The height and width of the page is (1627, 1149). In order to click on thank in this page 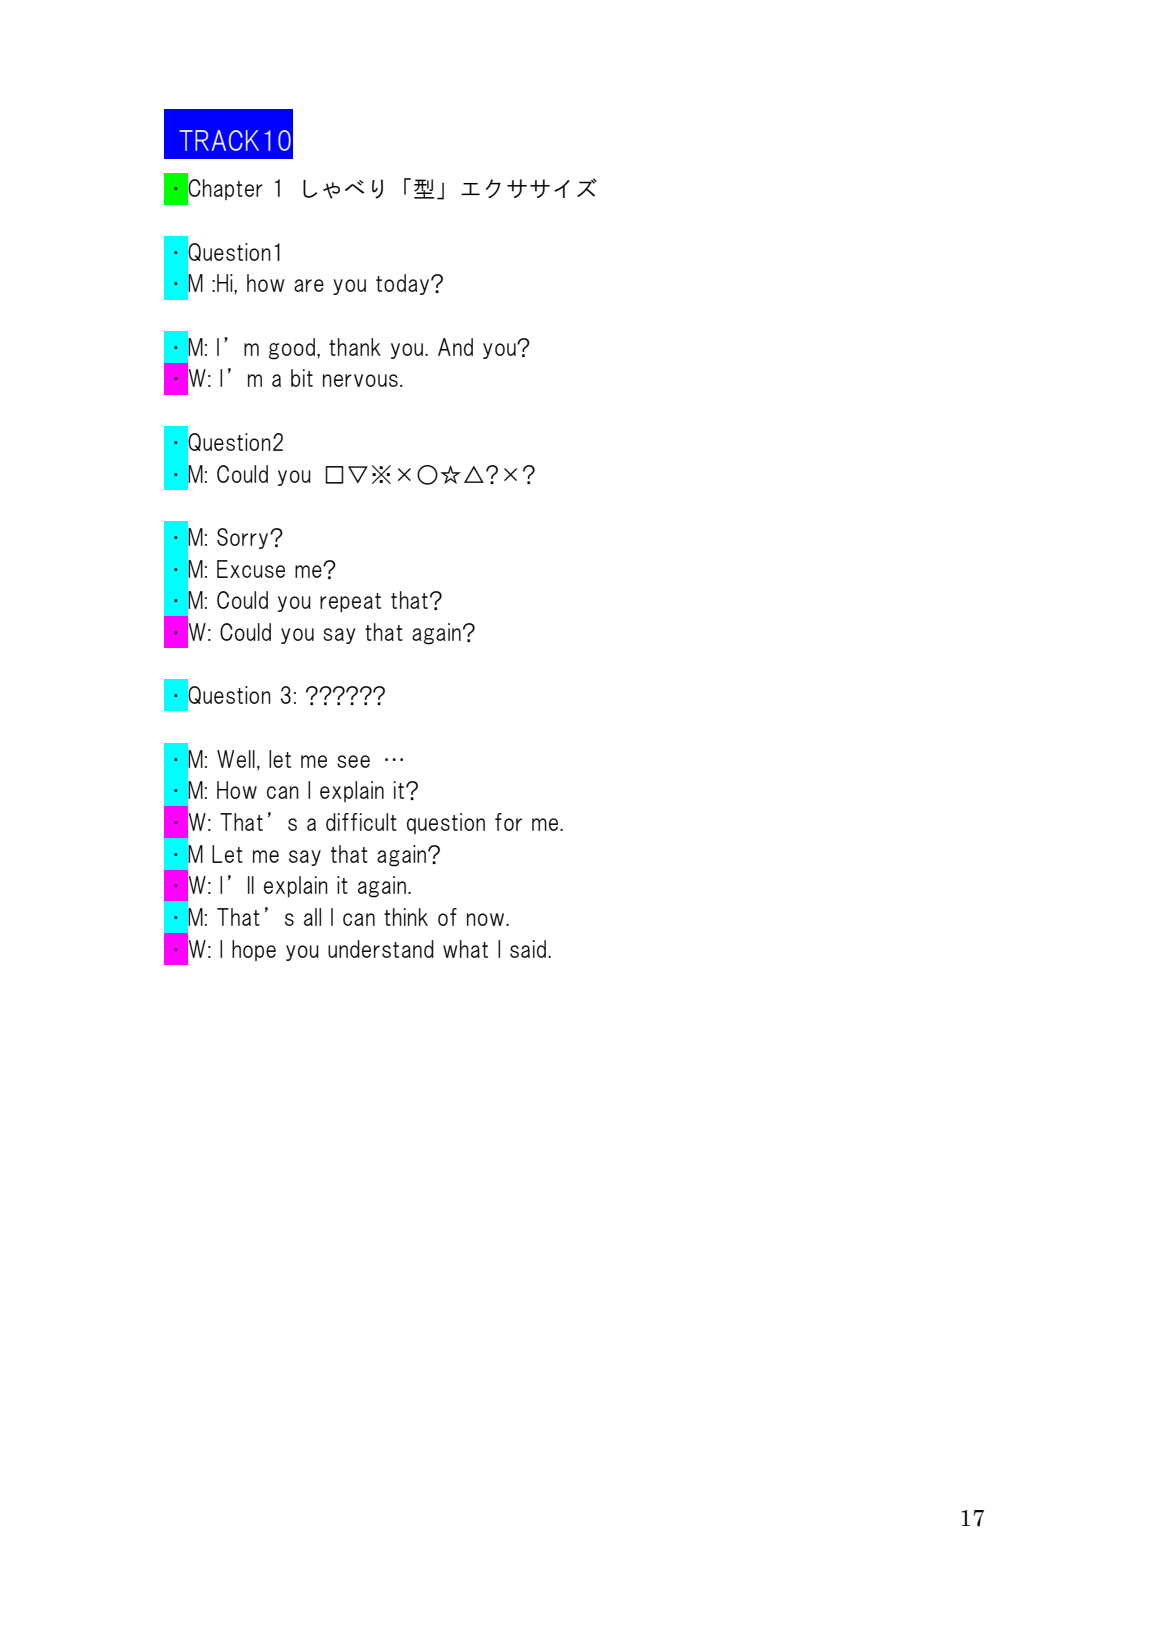, I will do `click(355, 347)`.
